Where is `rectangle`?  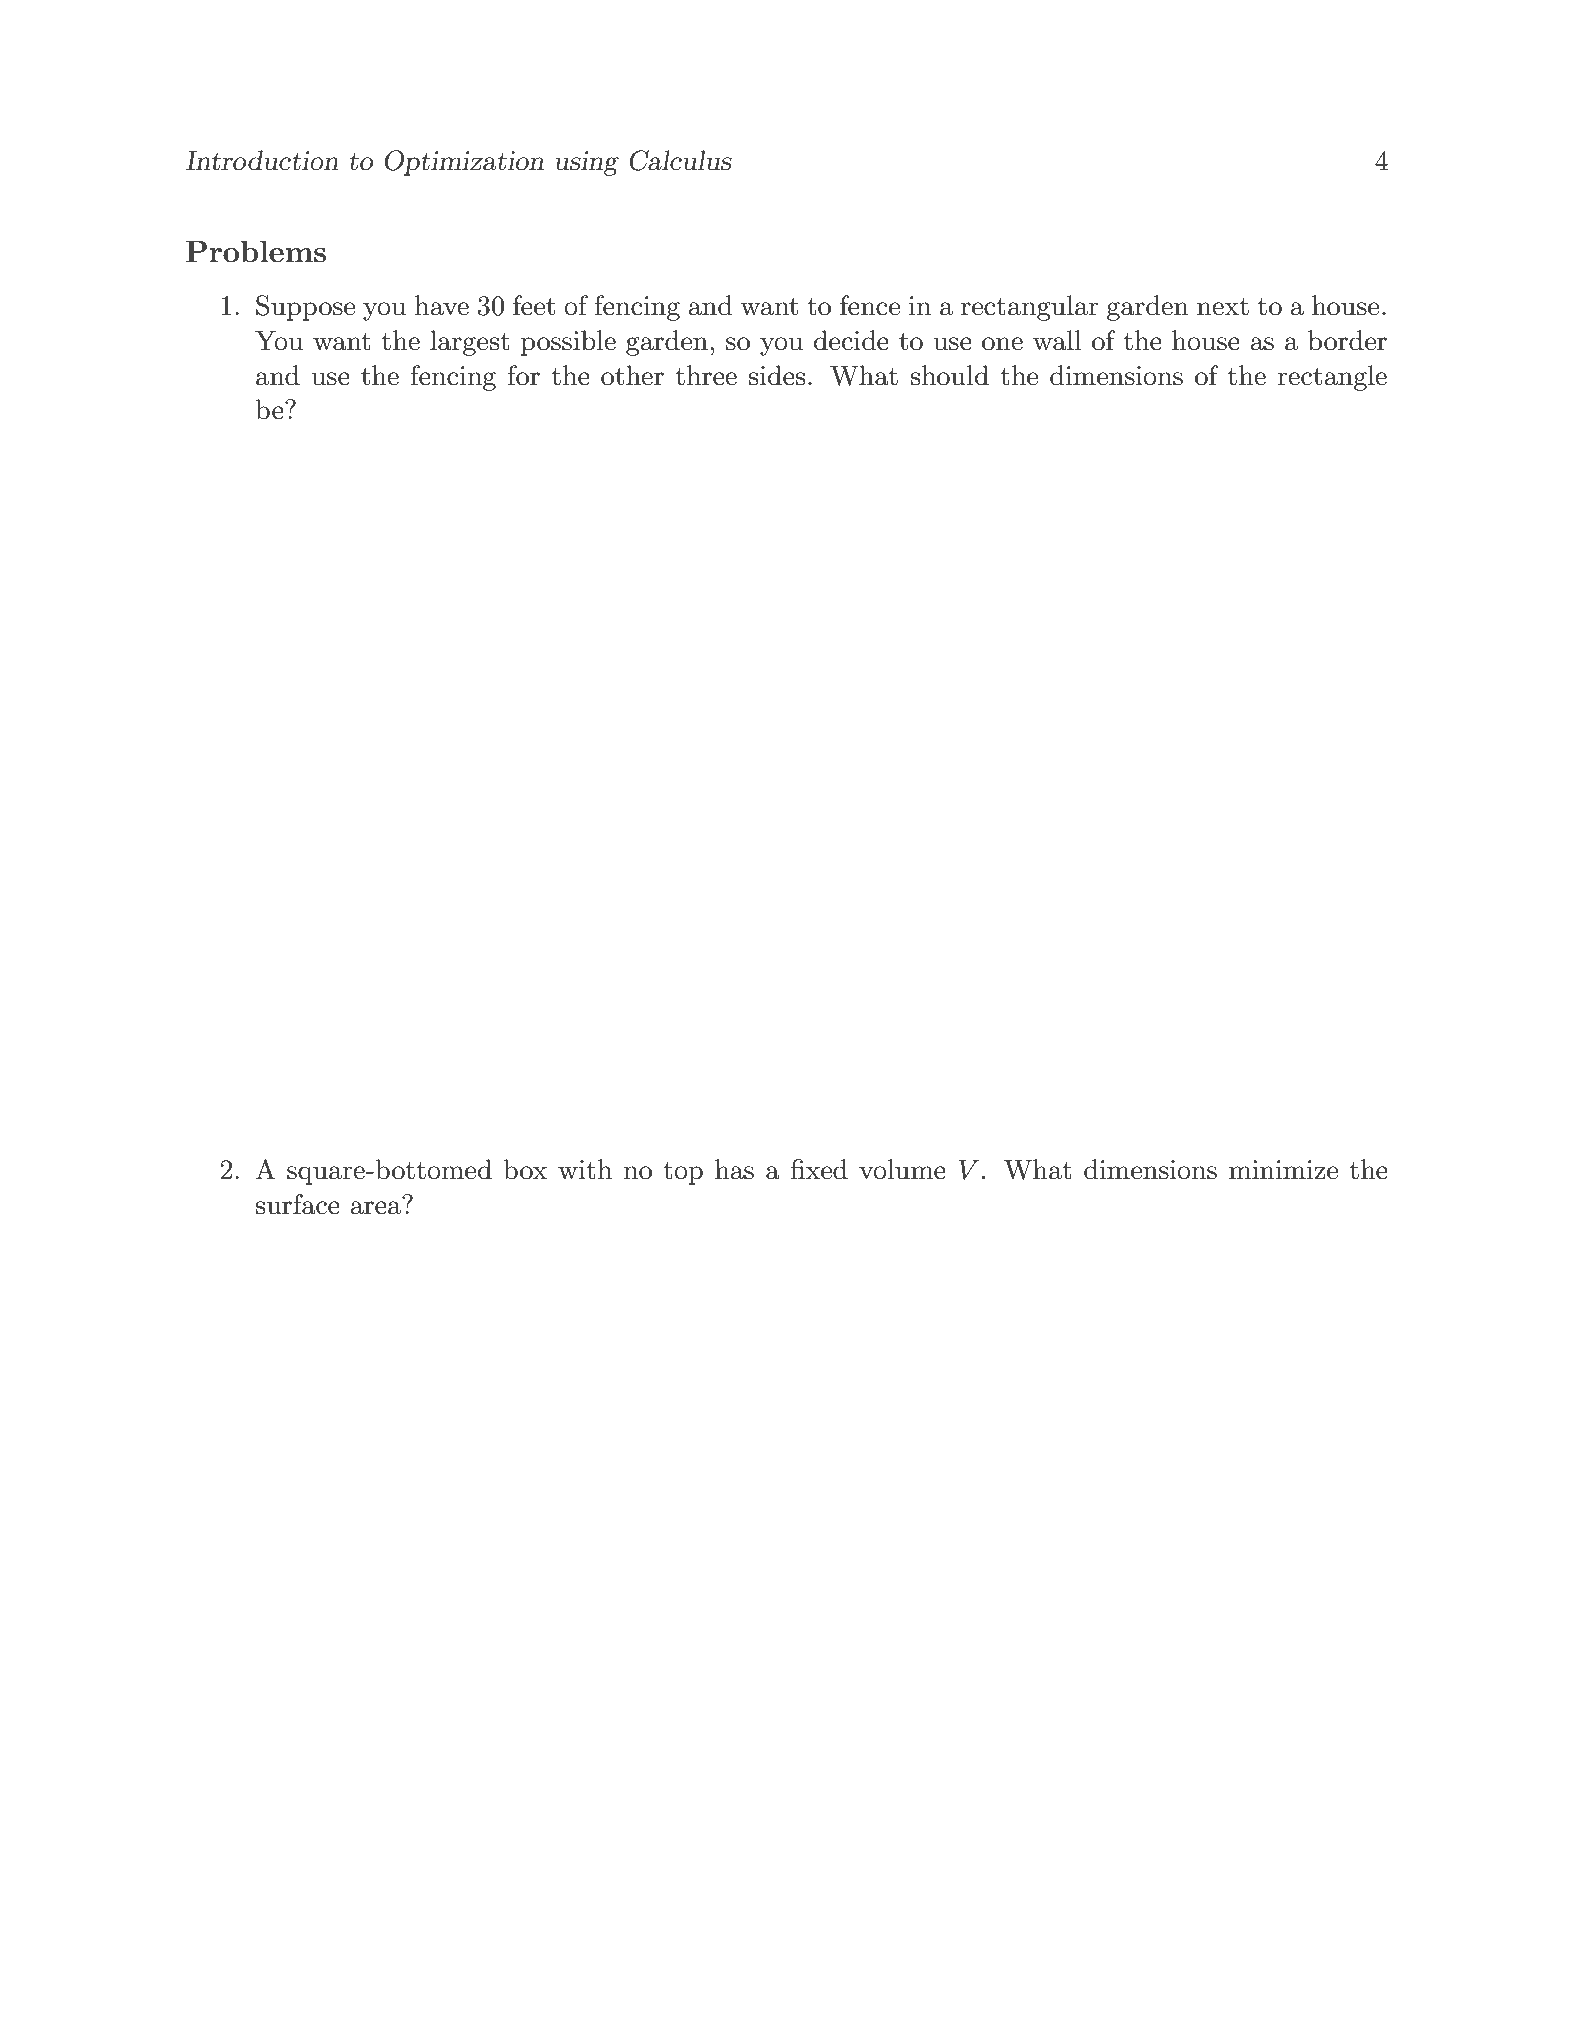 rectangle is located at coordinates (1332, 378).
